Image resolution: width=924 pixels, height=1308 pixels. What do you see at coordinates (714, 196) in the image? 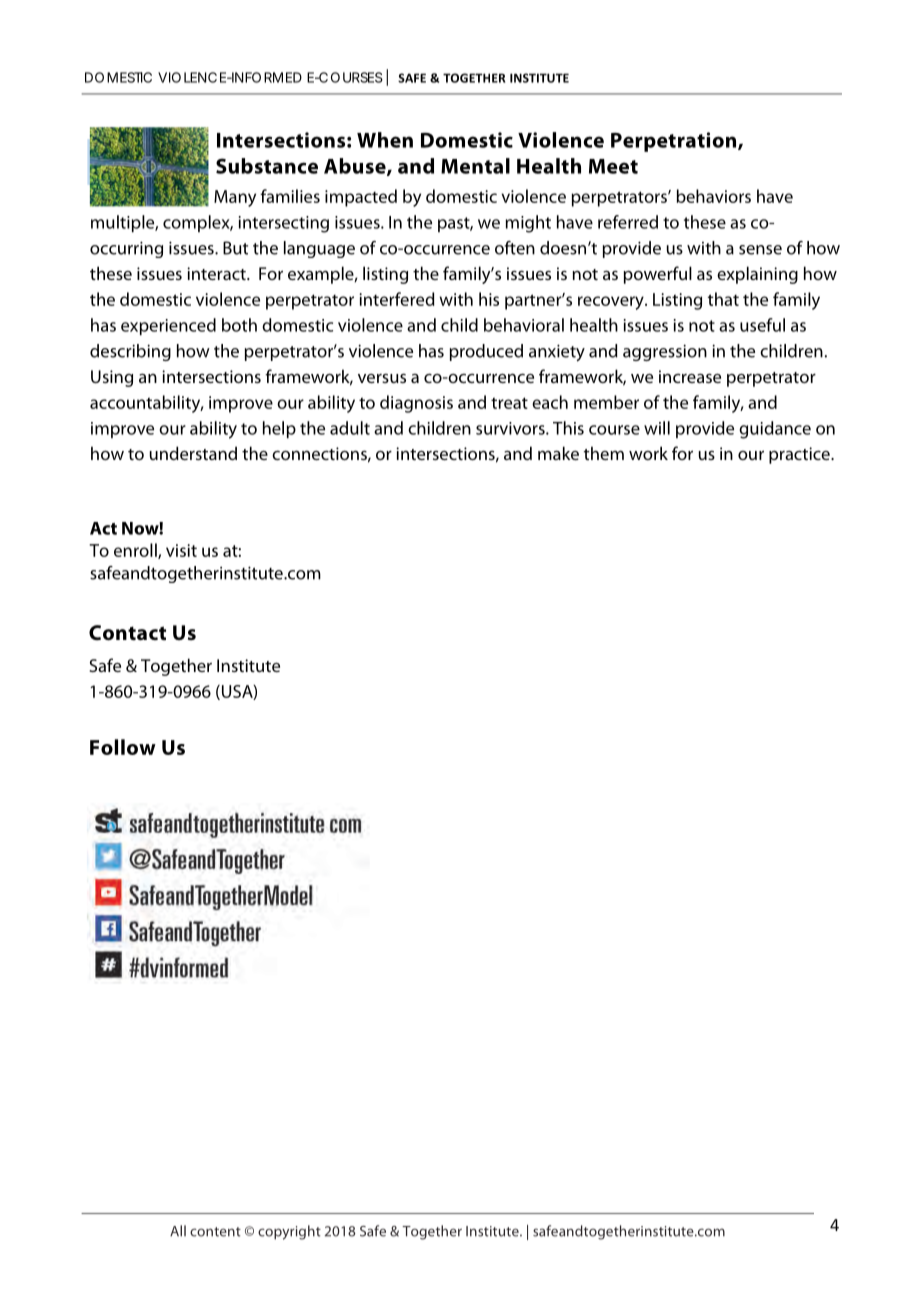
I see `behaviors` at bounding box center [714, 196].
